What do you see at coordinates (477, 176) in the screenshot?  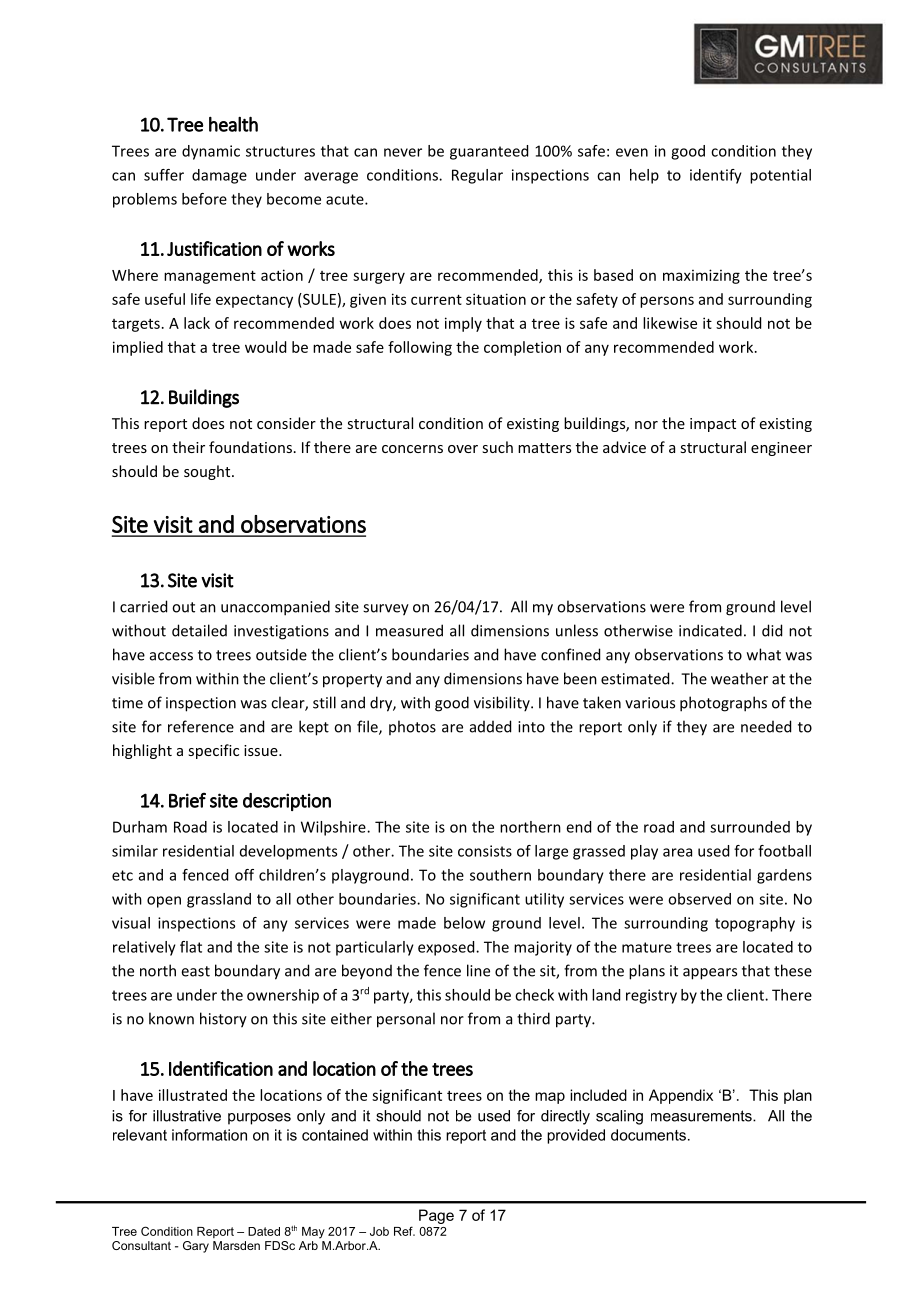 I see `Regular` at bounding box center [477, 176].
